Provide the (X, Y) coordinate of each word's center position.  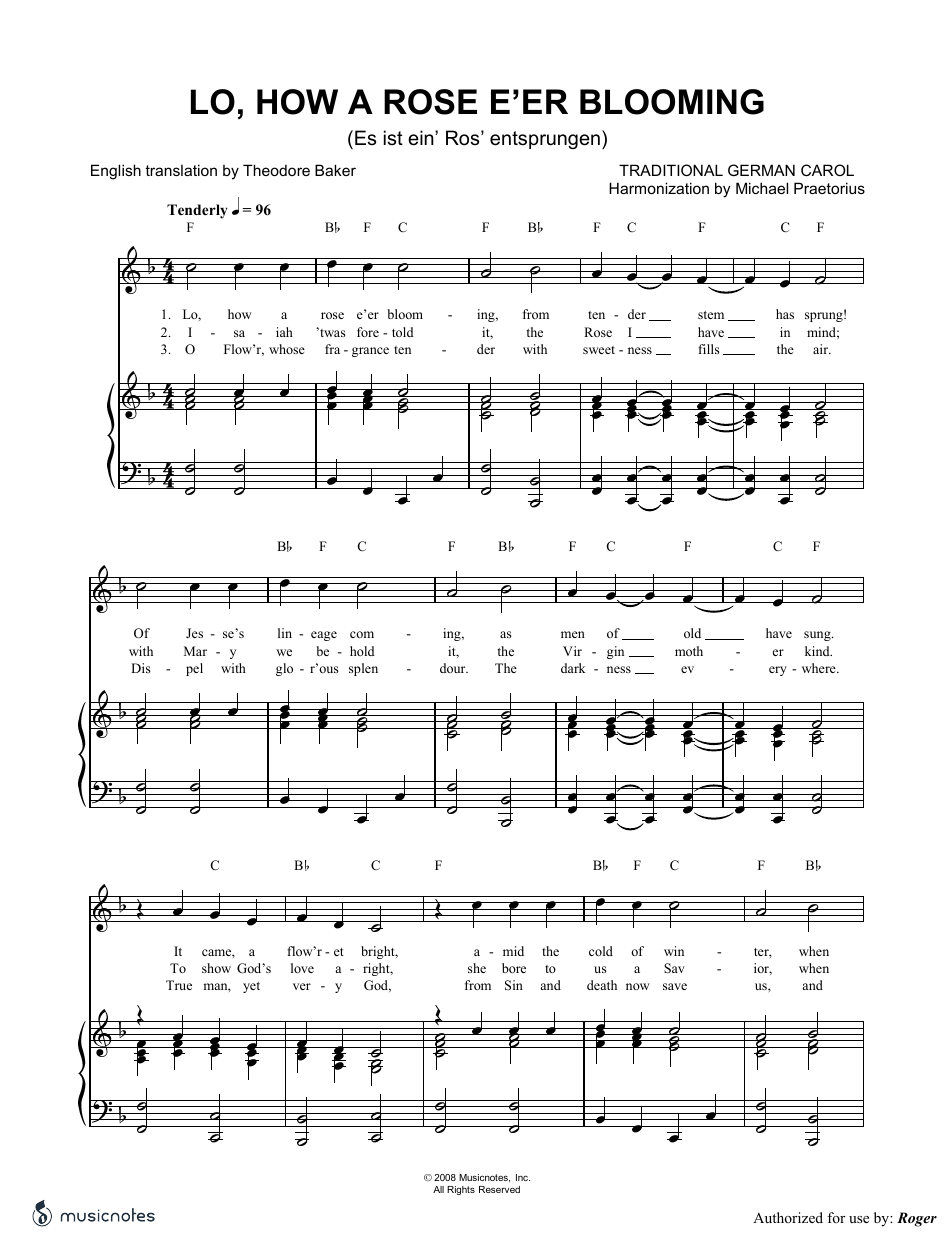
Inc (523, 1177)
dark (573, 668)
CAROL (827, 170)
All (438, 1189)
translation (181, 170)
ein (422, 138)
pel (194, 669)
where (820, 668)
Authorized (788, 1217)
